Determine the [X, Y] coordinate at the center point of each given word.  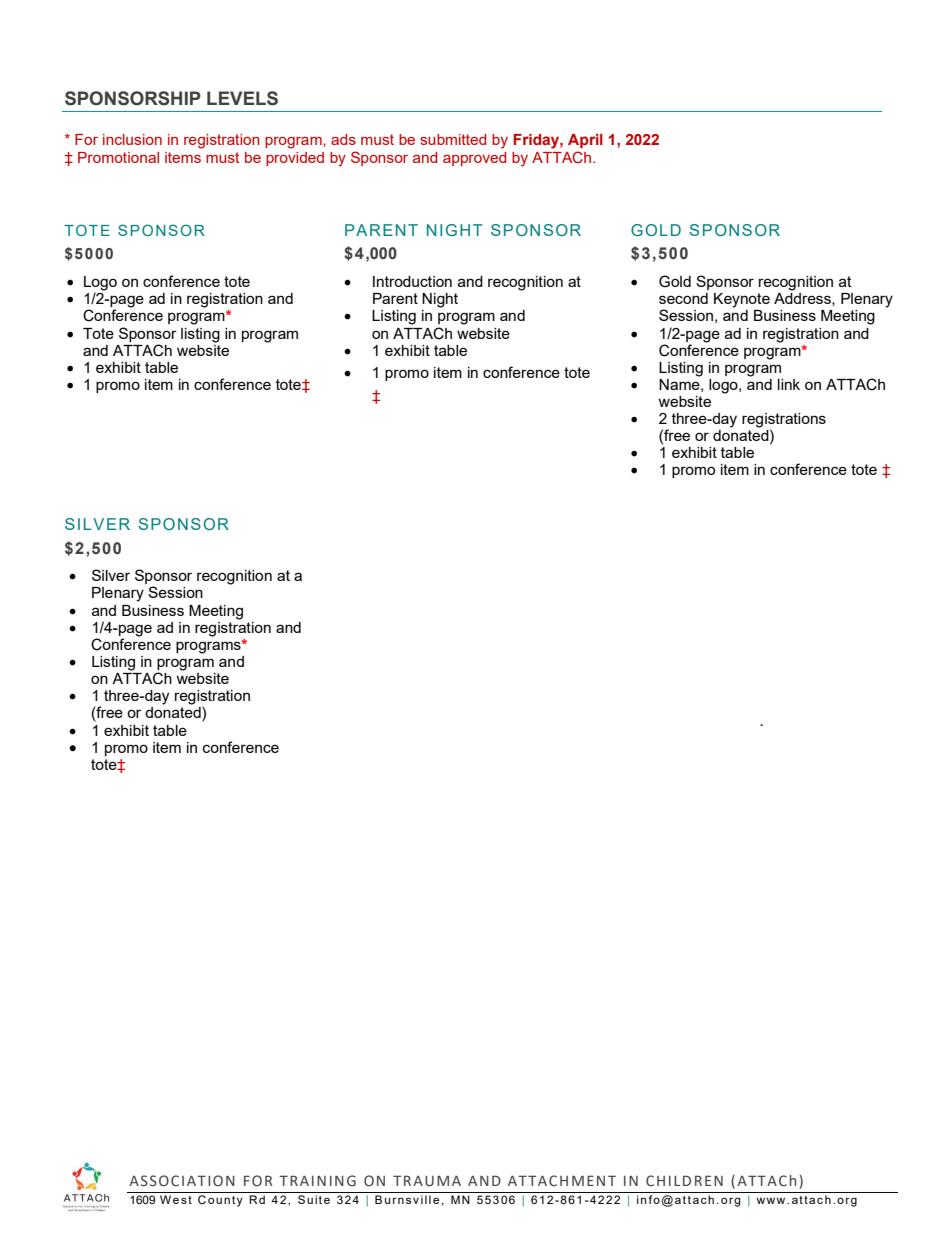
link [789, 384]
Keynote [742, 300]
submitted [453, 139]
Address [803, 298]
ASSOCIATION [182, 1181]
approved [474, 159]
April [585, 141]
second [683, 298]
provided [295, 159]
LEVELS [242, 98]
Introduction [412, 281]
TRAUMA [427, 1181]
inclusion [132, 139]
